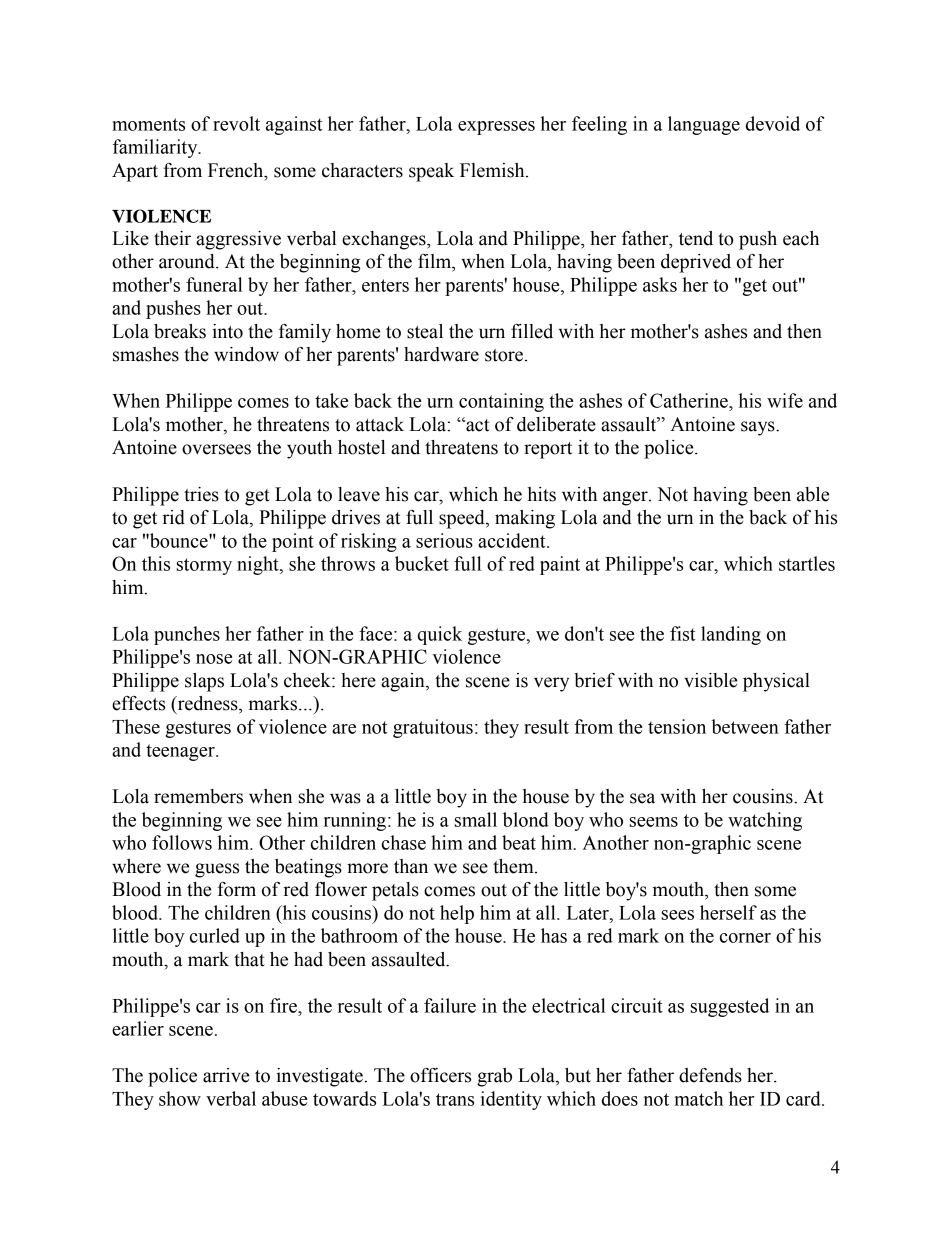  I want to click on teenager, so click(181, 752).
